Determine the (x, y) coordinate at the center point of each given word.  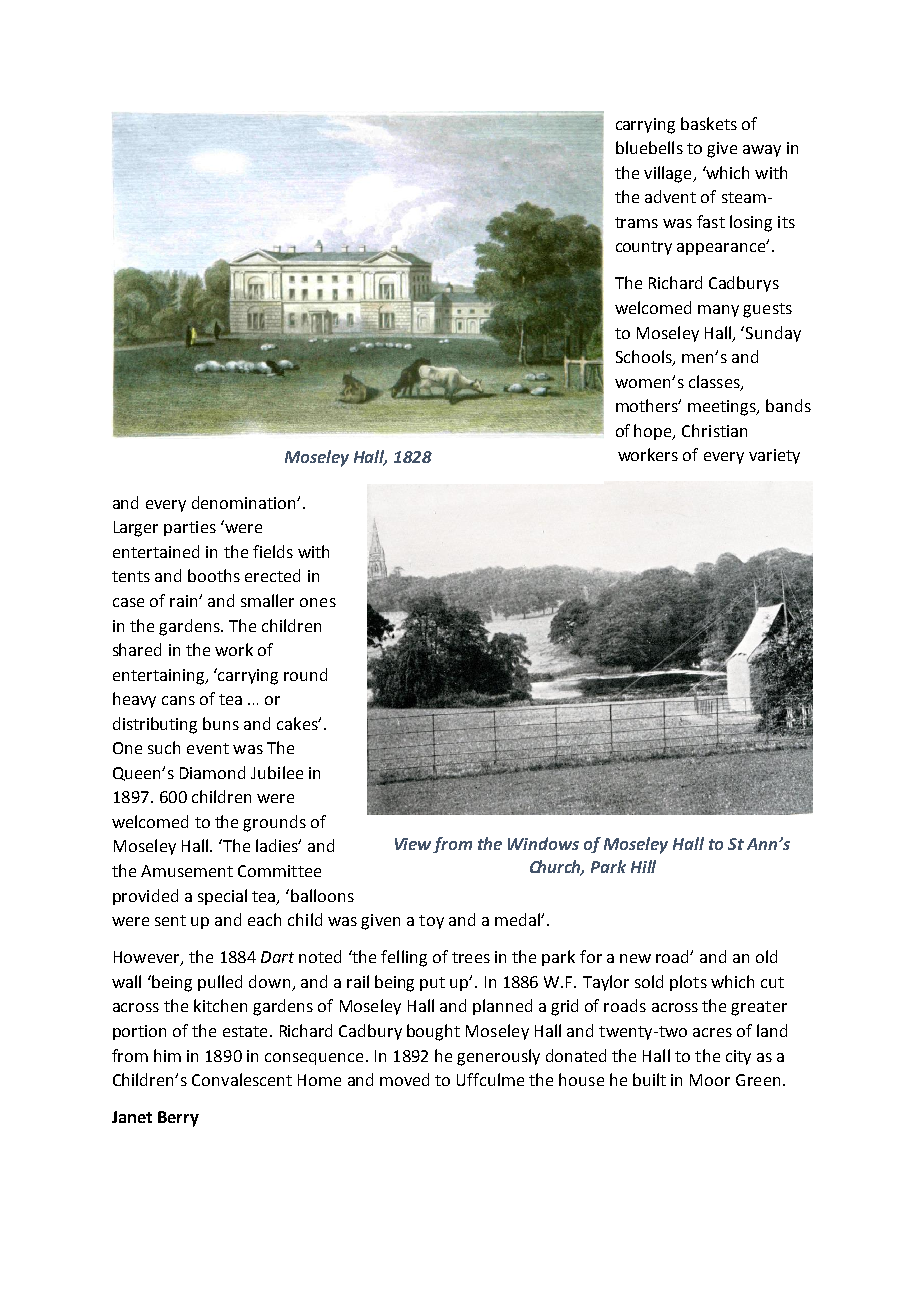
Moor (710, 1080)
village (669, 174)
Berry (178, 1119)
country (644, 248)
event (208, 748)
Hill (643, 866)
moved (404, 1079)
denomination (245, 502)
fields (273, 551)
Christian (714, 430)
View (414, 845)
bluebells (649, 147)
